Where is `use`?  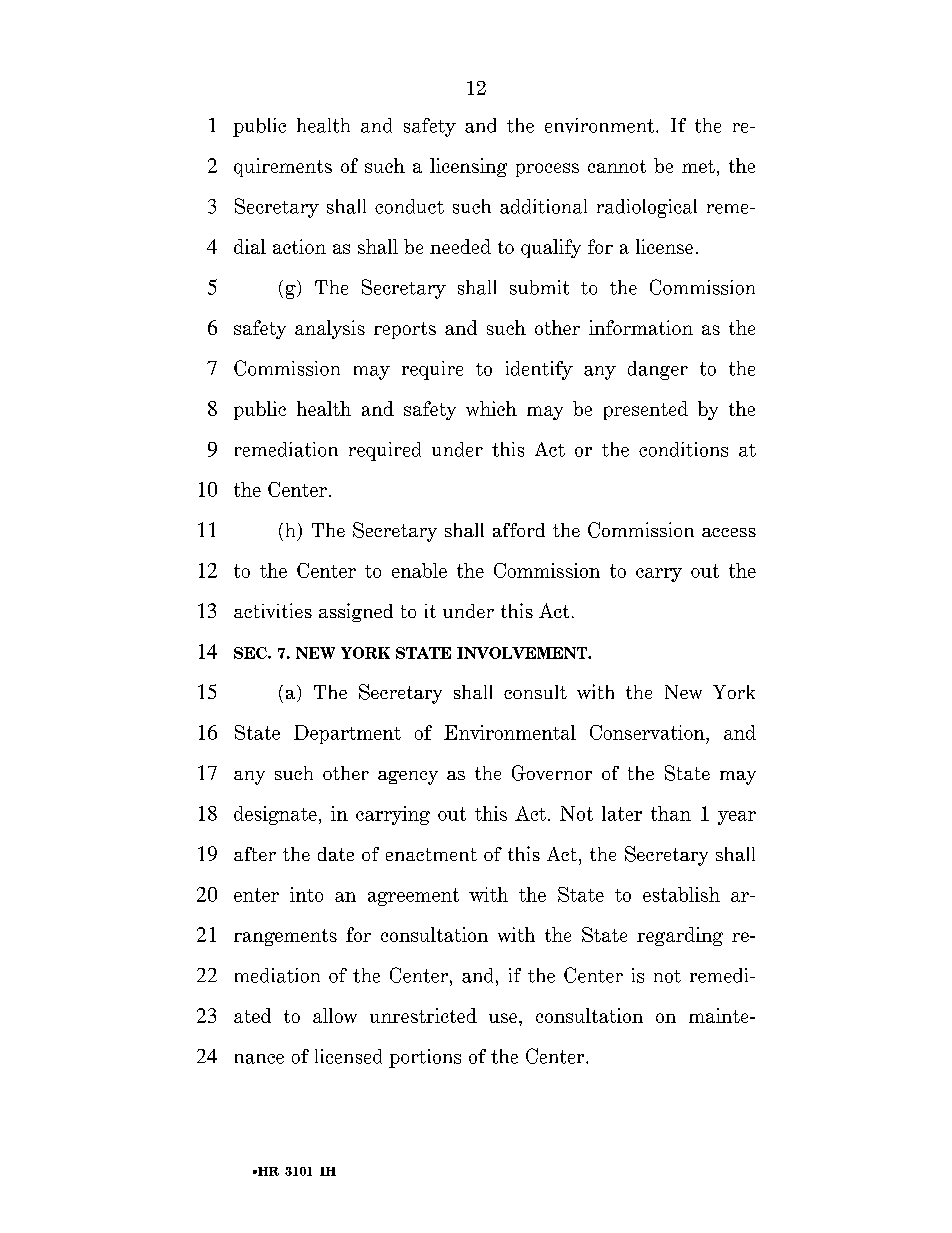 use is located at coordinates (504, 1018).
